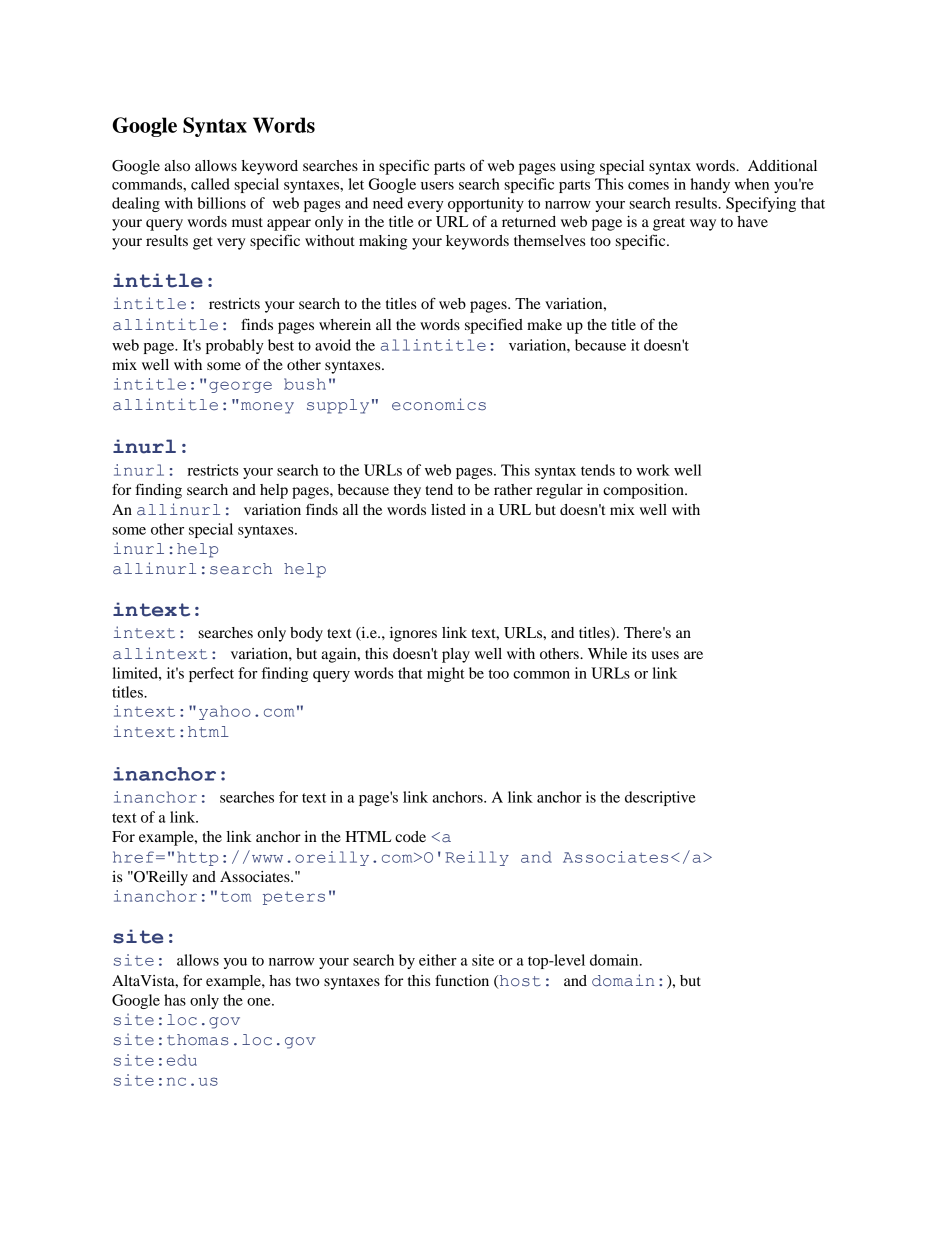  What do you see at coordinates (306, 634) in the screenshot?
I see `body` at bounding box center [306, 634].
